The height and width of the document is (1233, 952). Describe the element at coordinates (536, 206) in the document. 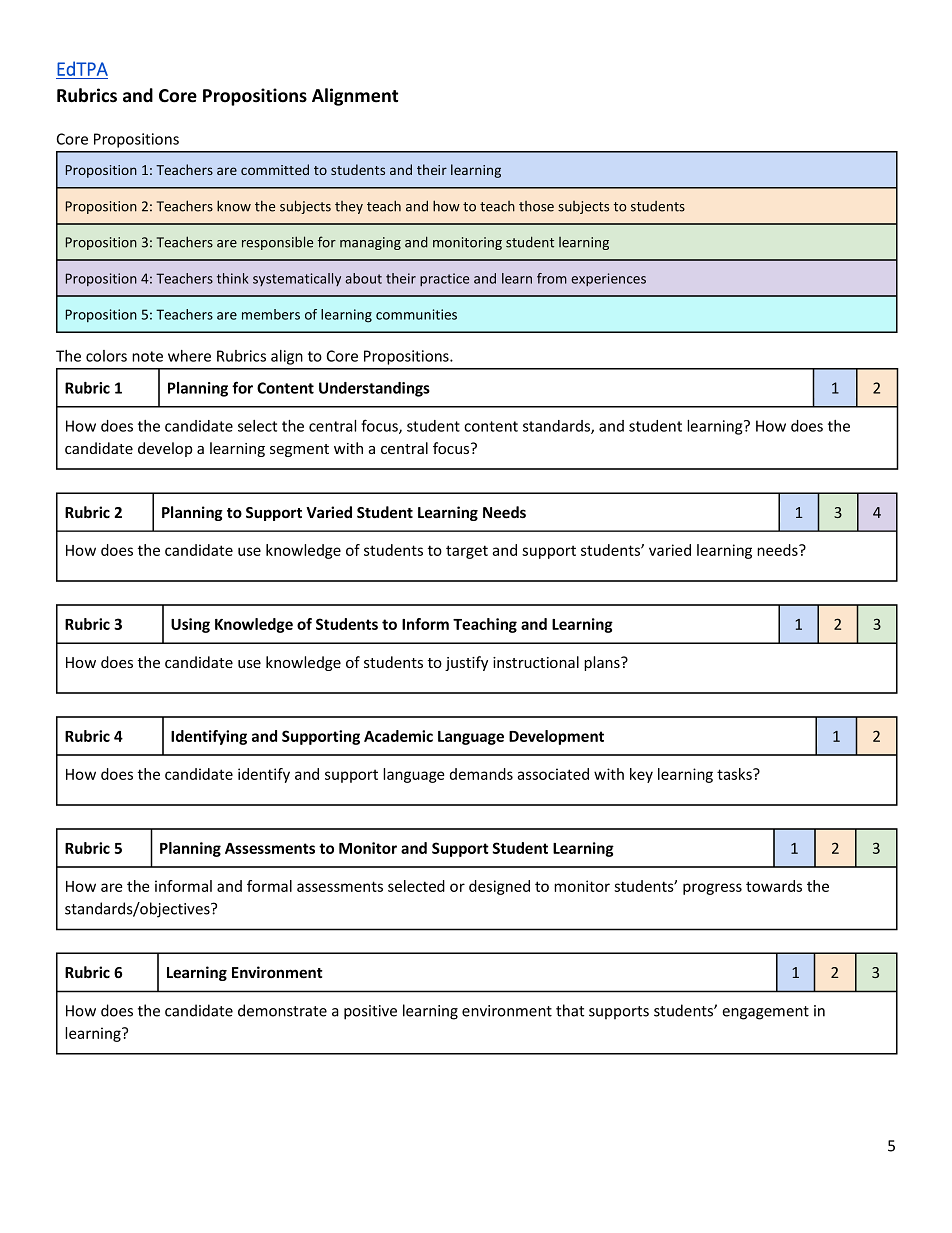

I see `those` at that location.
